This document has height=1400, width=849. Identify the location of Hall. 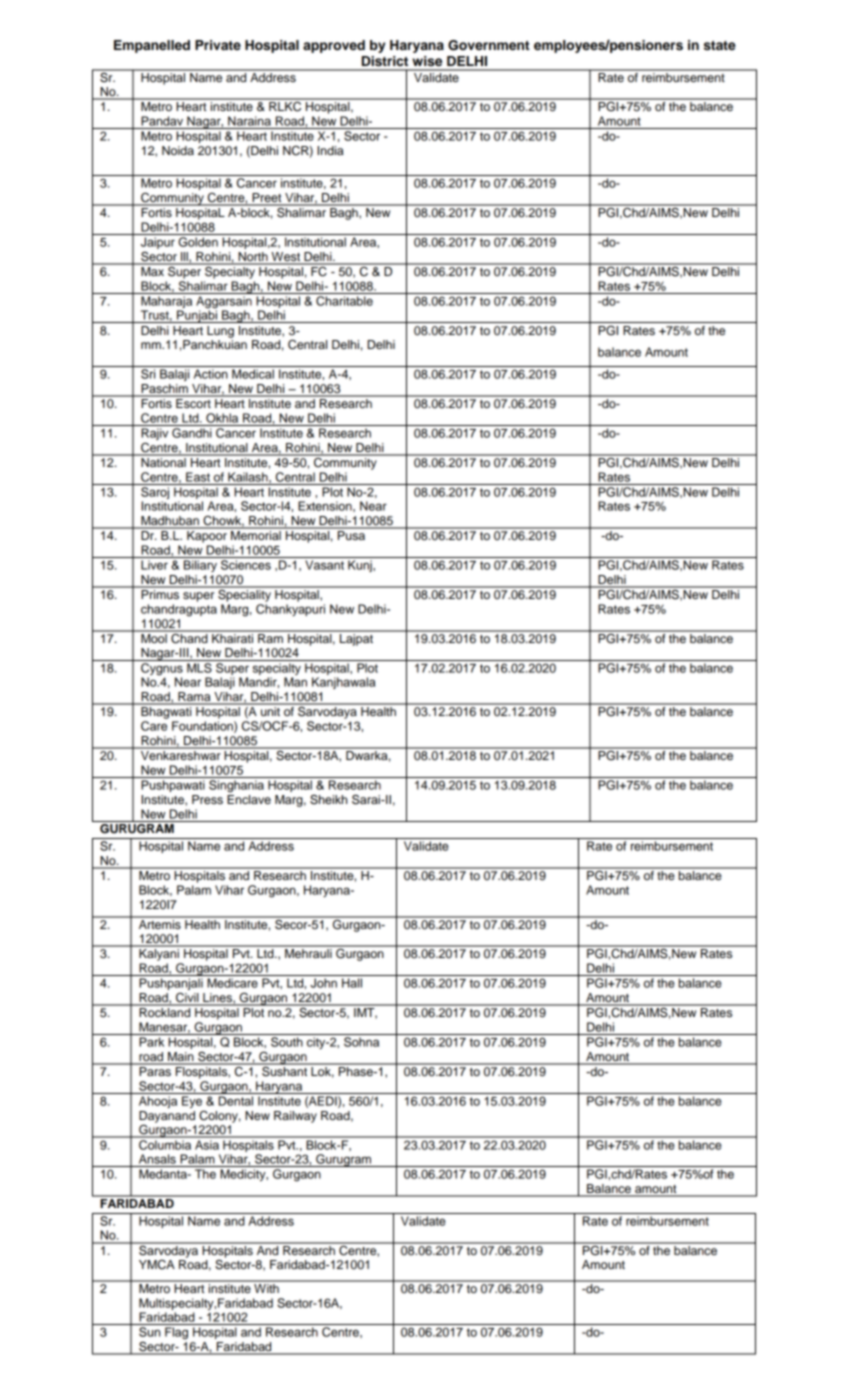
(352, 983).
